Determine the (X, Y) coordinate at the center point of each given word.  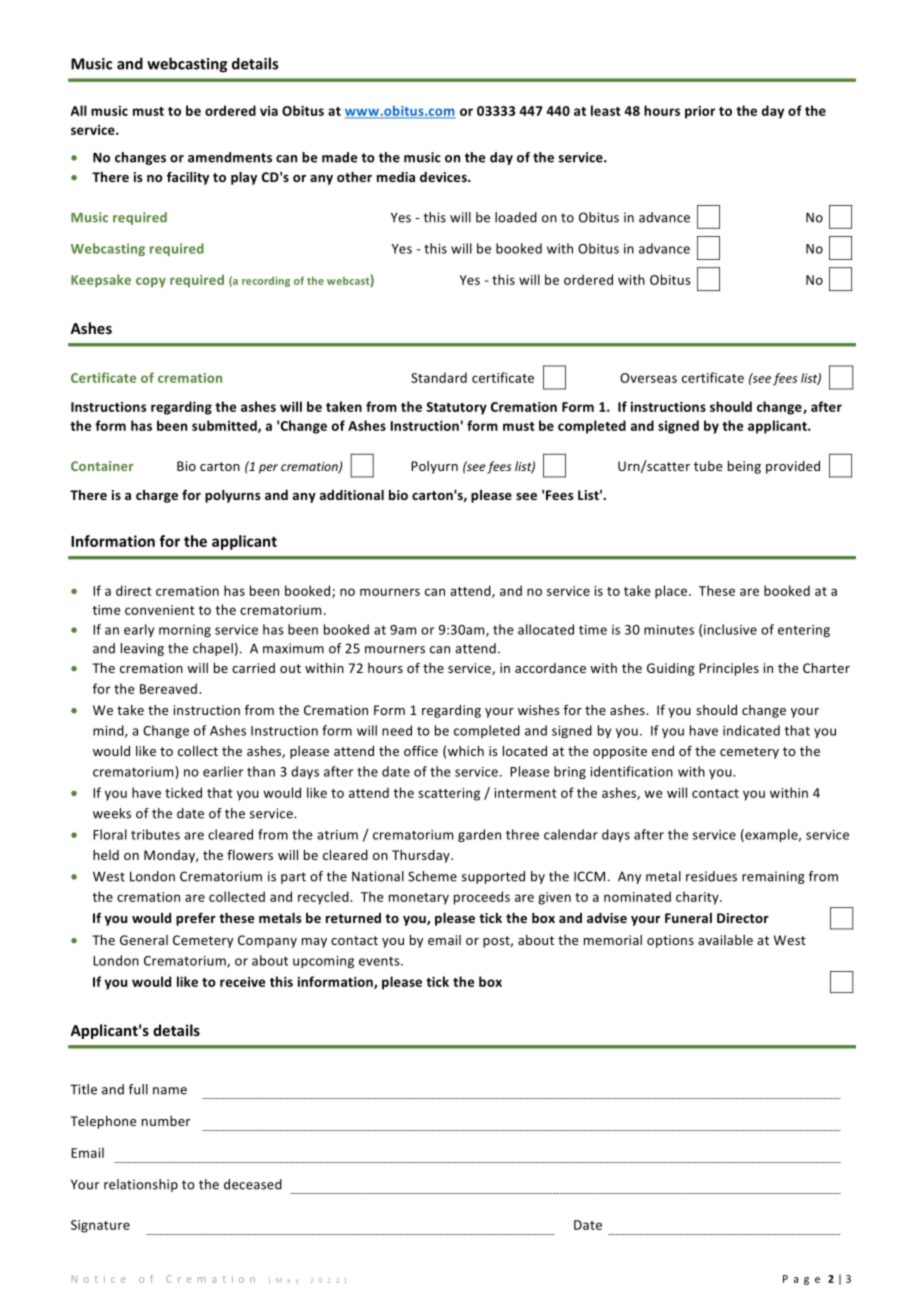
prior (700, 112)
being (744, 467)
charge (157, 496)
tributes (155, 834)
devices (444, 177)
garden (479, 835)
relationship (141, 1185)
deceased (253, 1184)
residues (711, 876)
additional (352, 495)
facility (188, 178)
